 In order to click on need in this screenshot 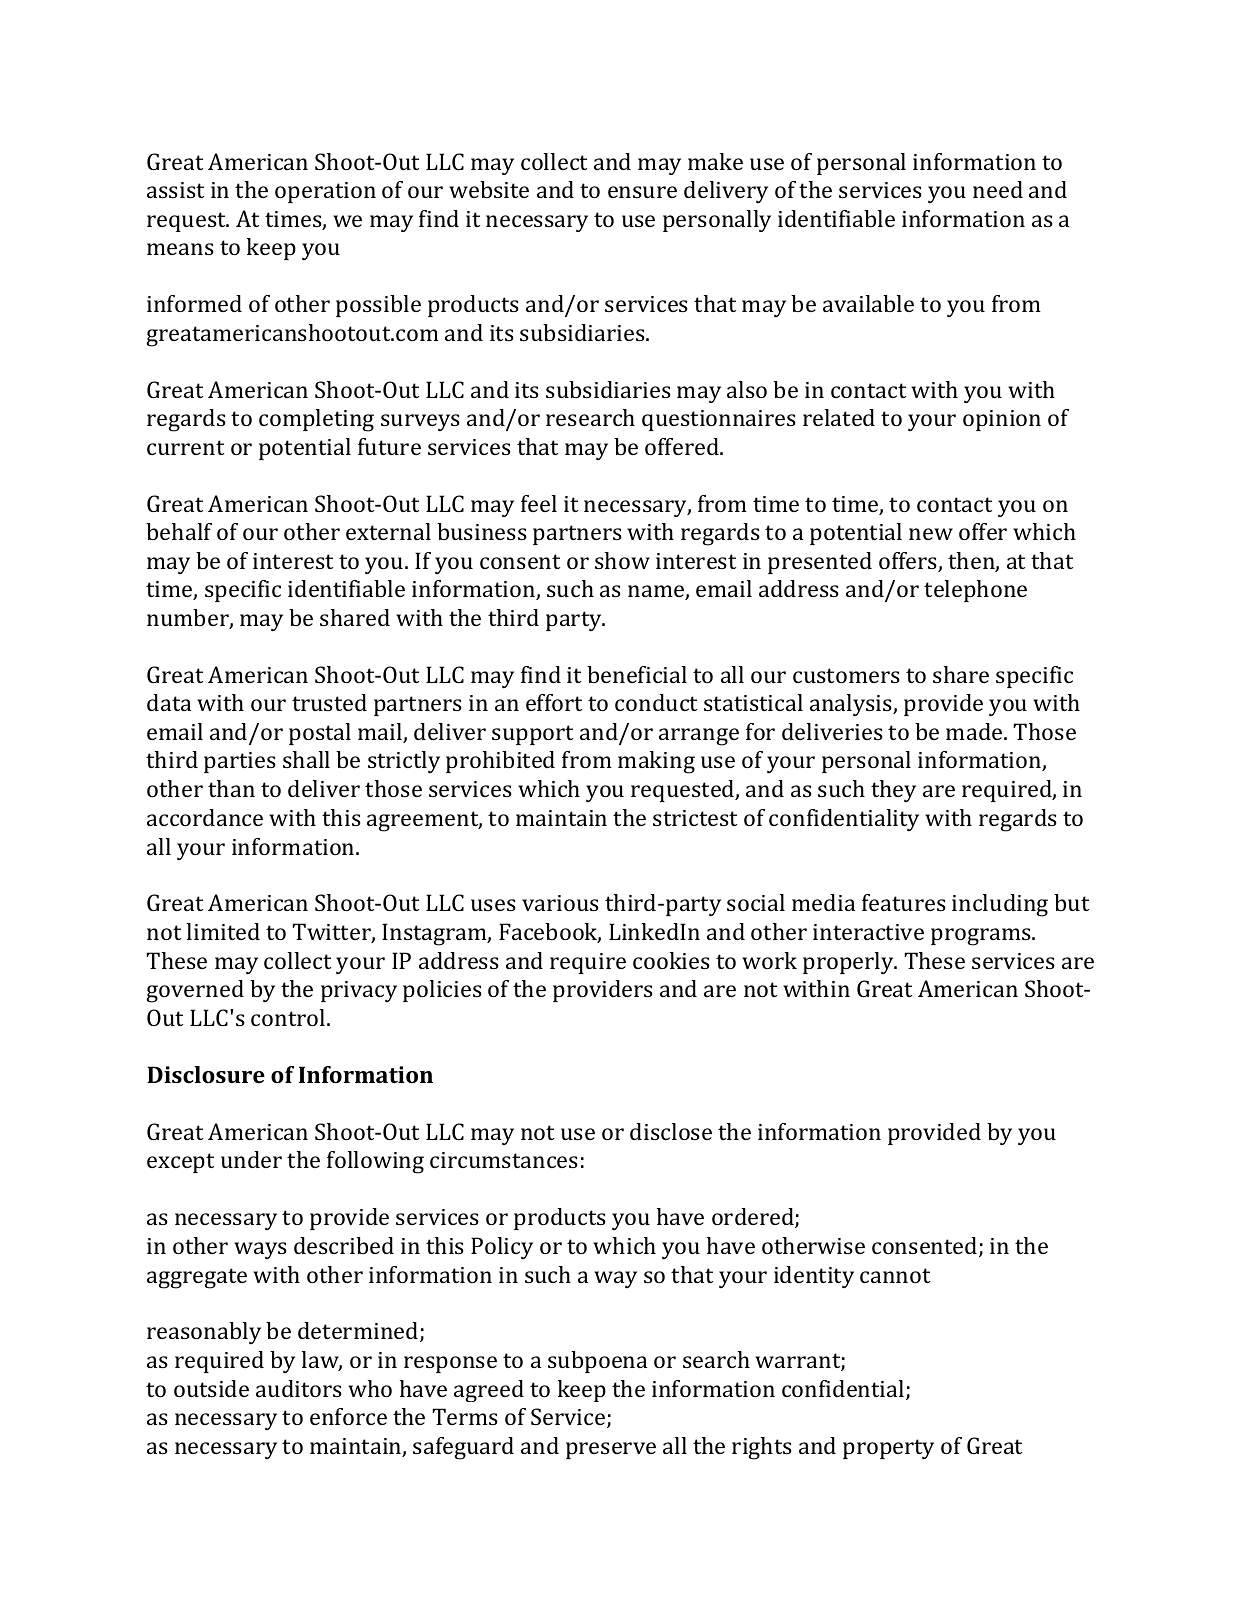, I will do `click(998, 189)`.
